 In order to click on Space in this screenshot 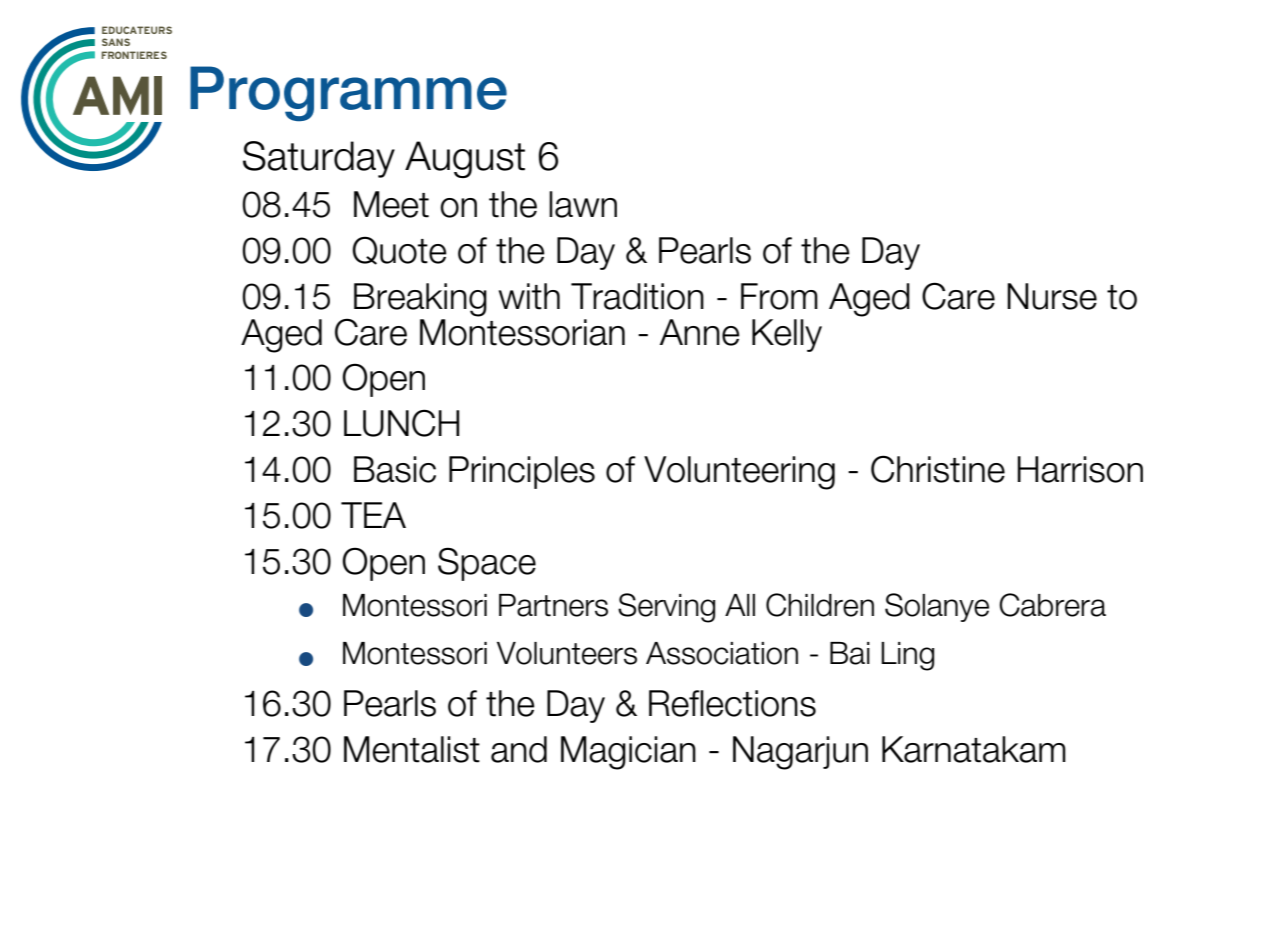, I will do `click(487, 564)`.
